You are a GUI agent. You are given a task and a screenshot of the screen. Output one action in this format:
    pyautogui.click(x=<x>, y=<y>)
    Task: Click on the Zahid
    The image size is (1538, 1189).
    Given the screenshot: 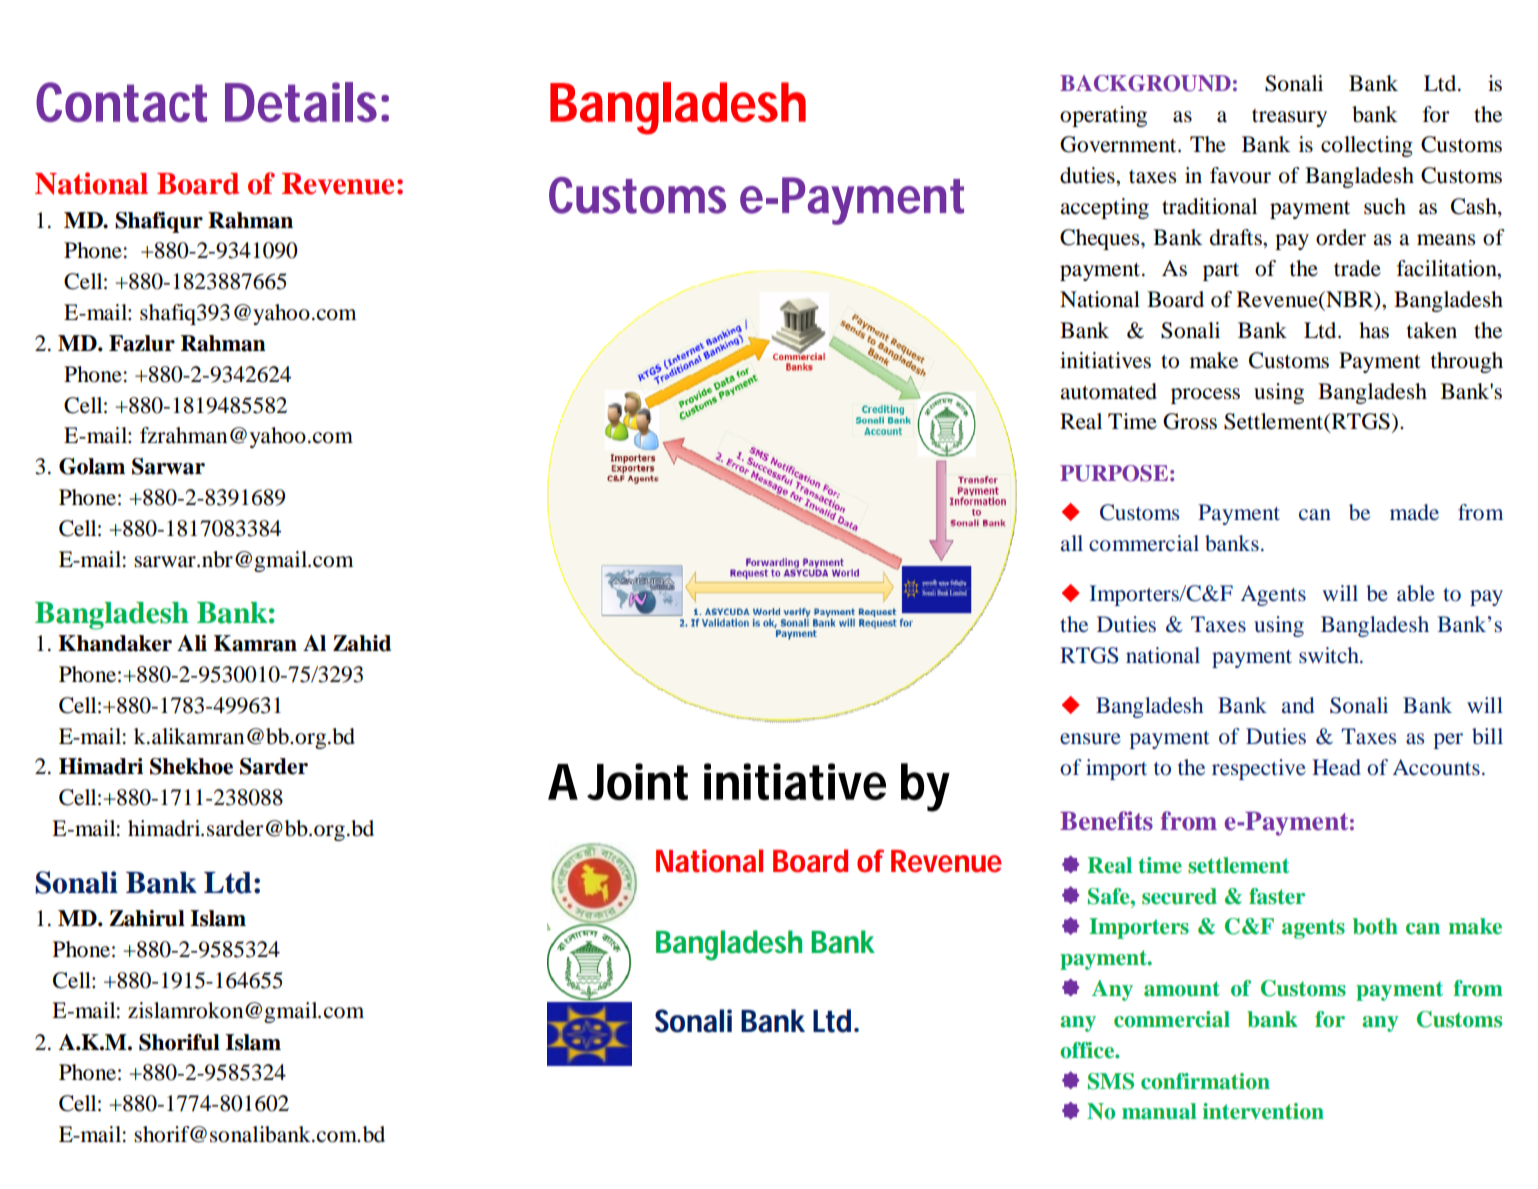 What is the action you would take?
    pyautogui.click(x=362, y=643)
